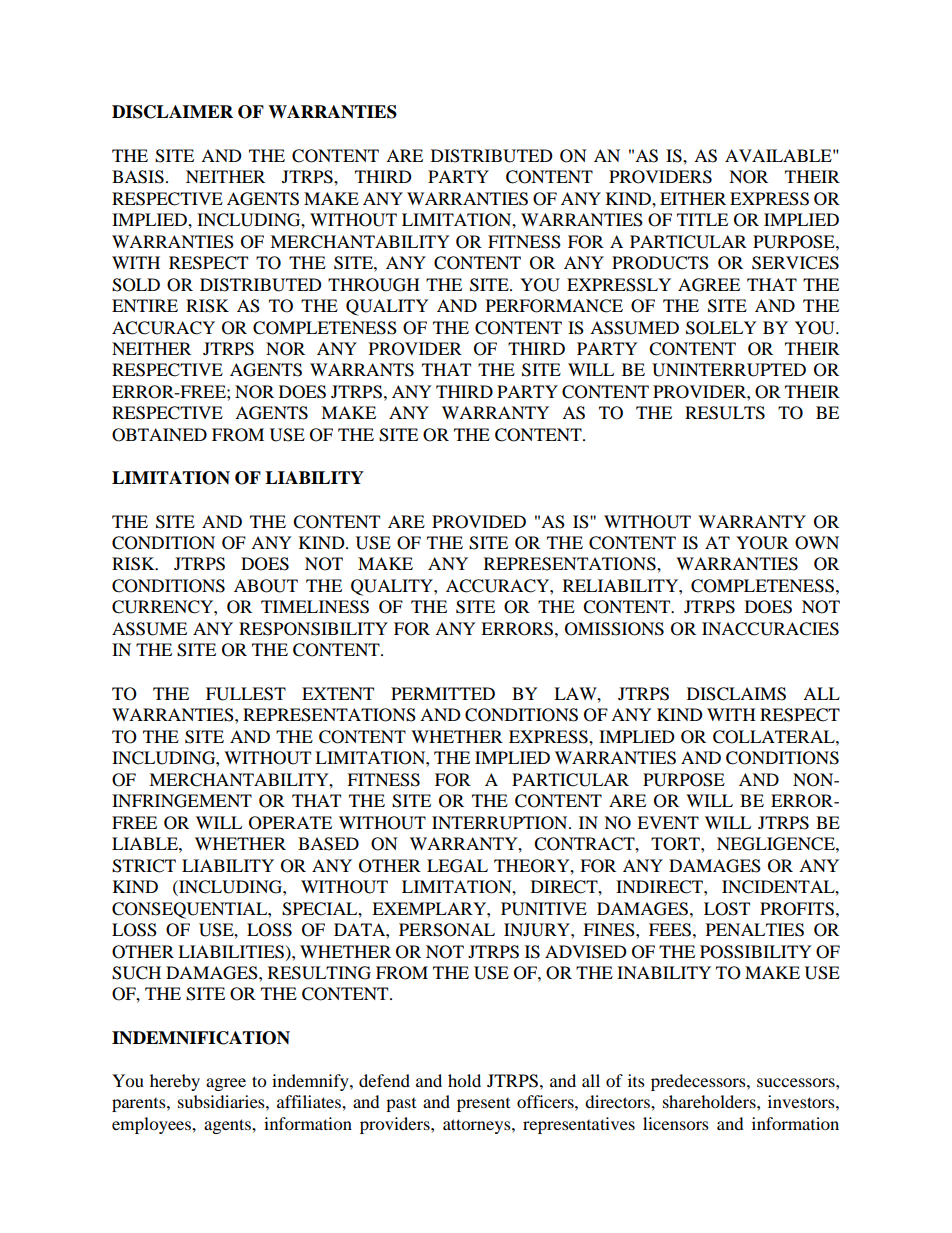 Image resolution: width=952 pixels, height=1233 pixels. What do you see at coordinates (374, 285) in the page?
I see `THROUGH` at bounding box center [374, 285].
